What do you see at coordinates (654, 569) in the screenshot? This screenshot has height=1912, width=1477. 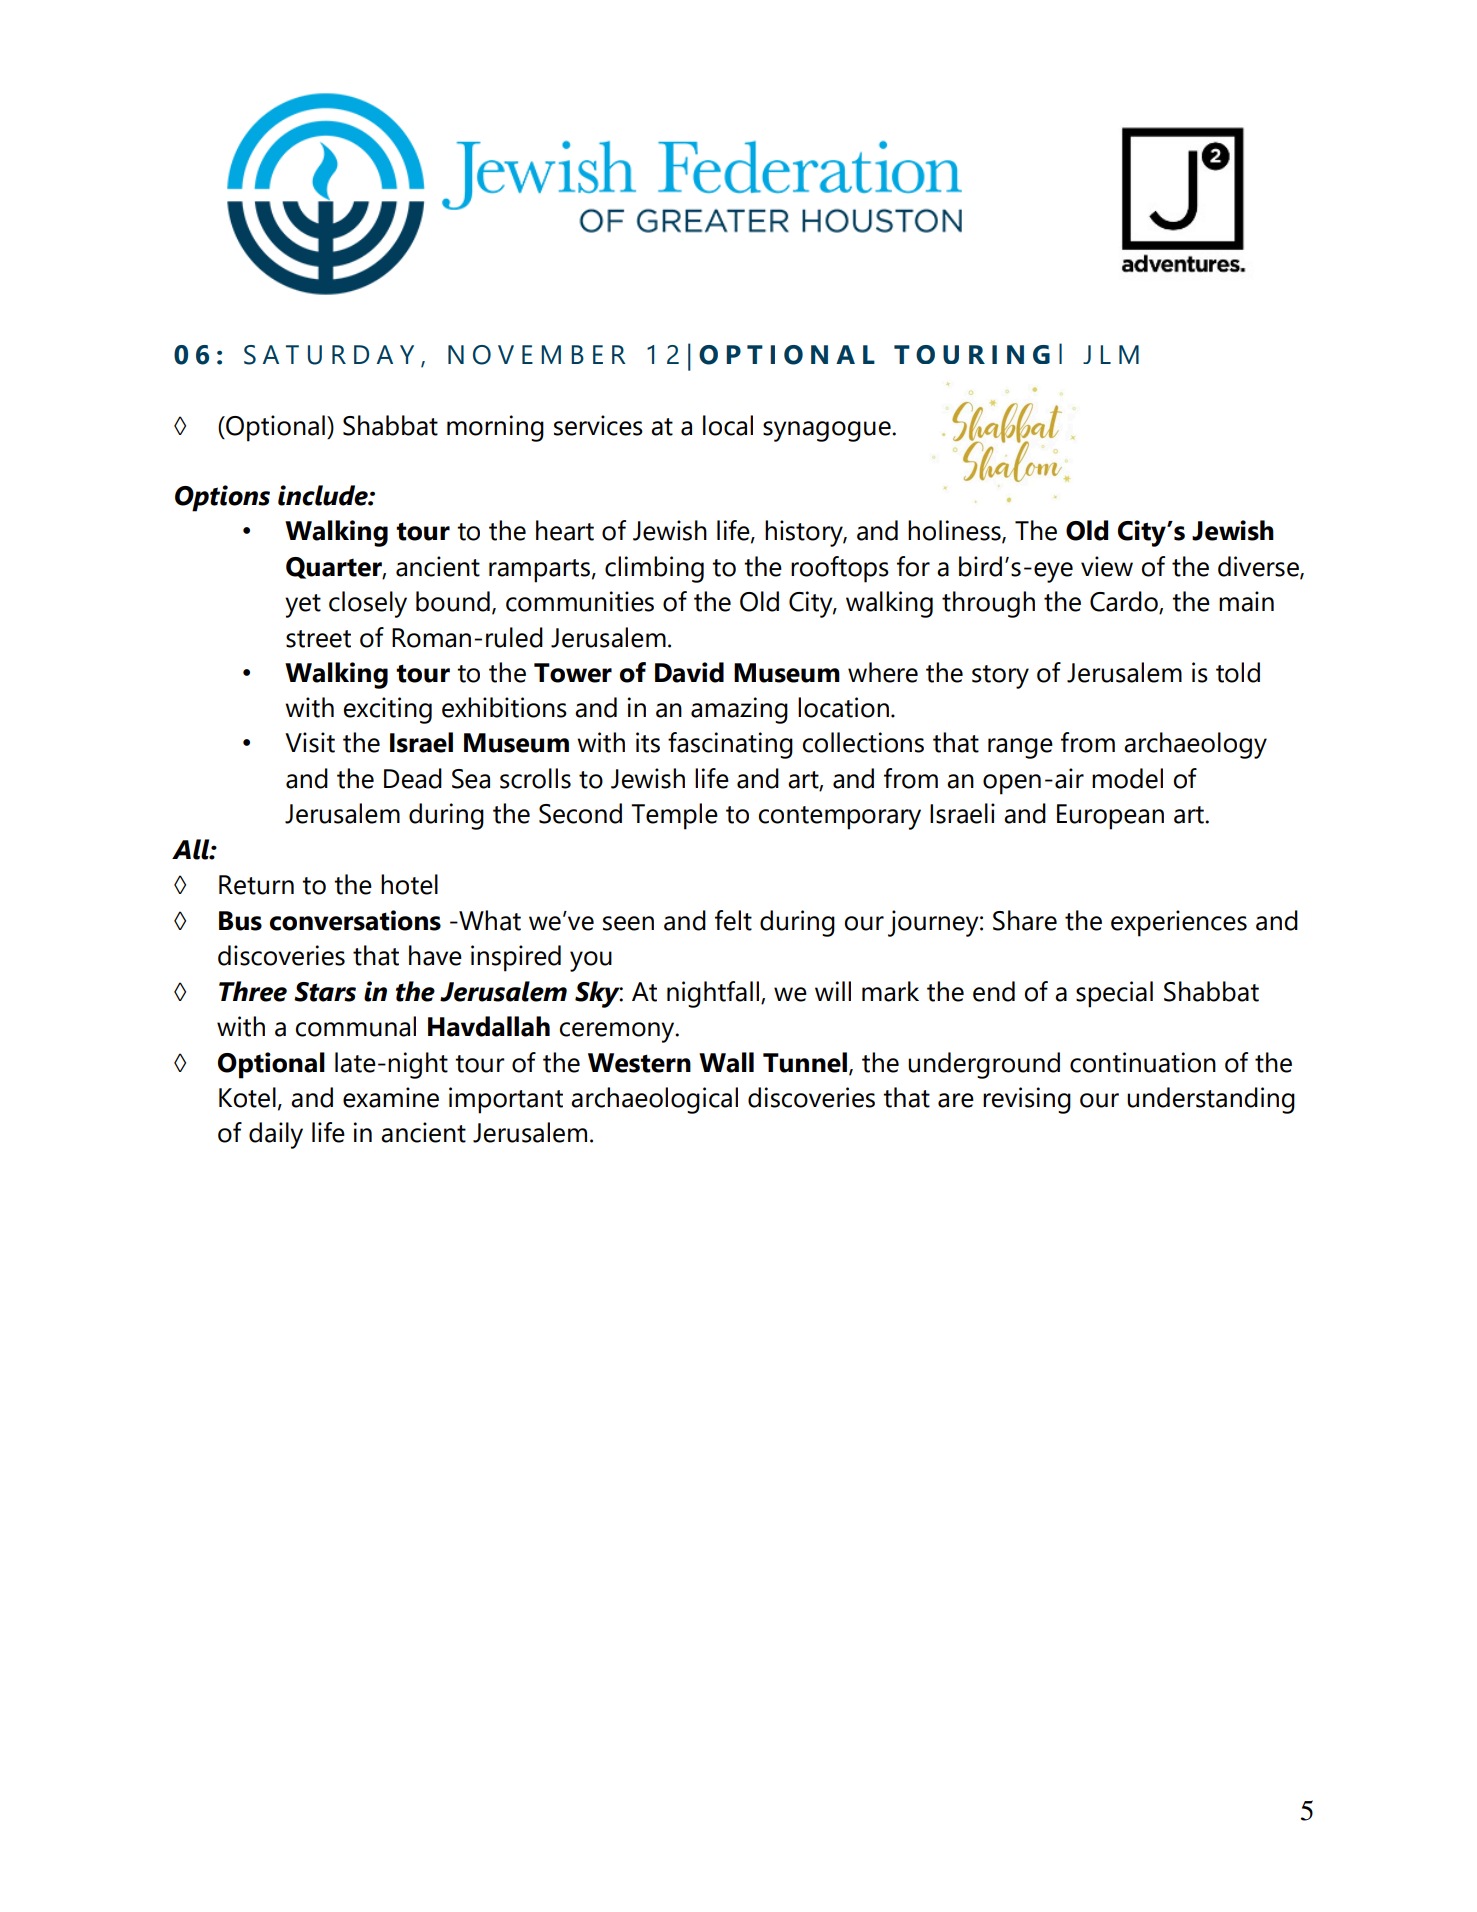 I see `climbing` at bounding box center [654, 569].
